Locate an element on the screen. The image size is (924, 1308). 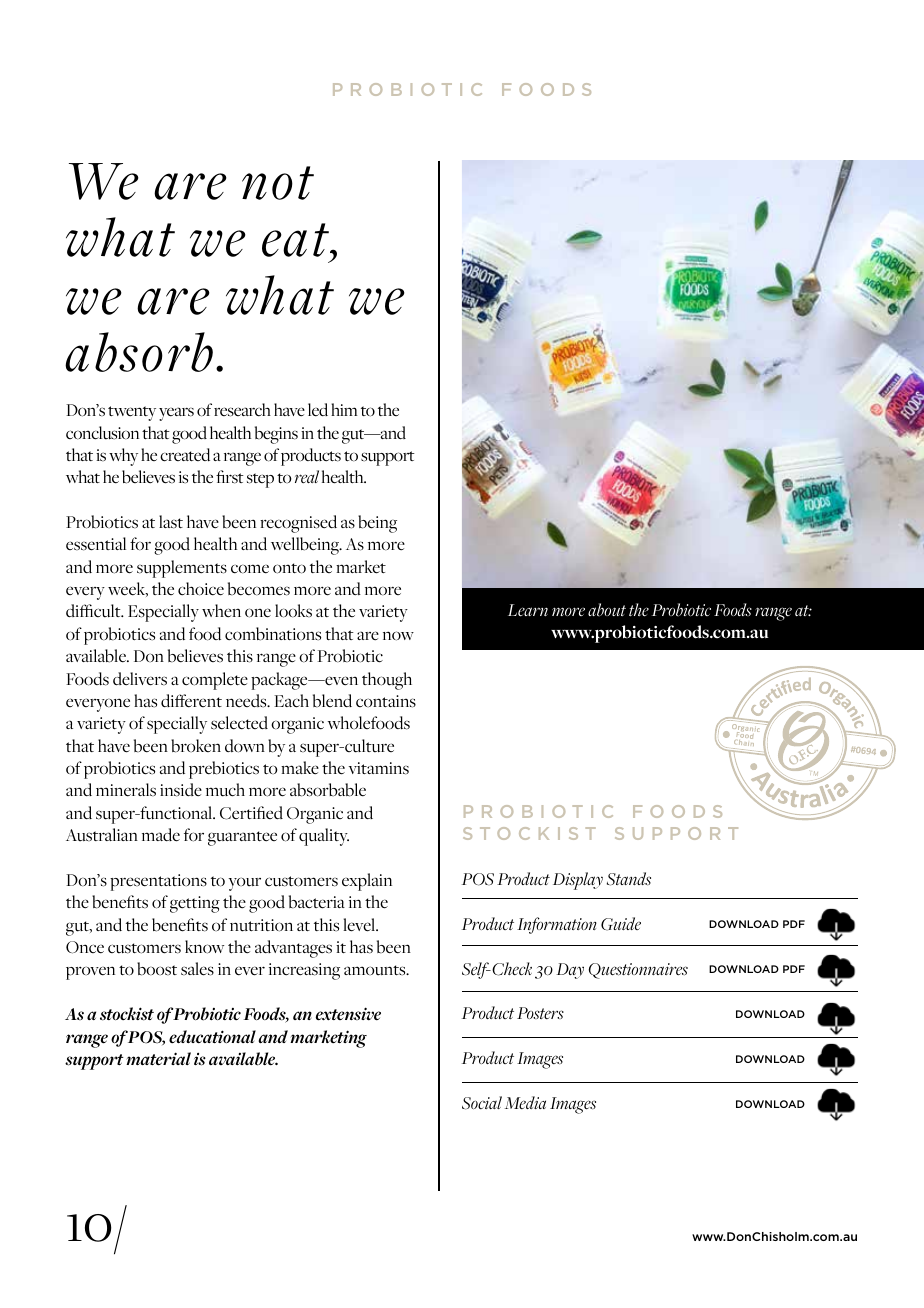
material is located at coordinates (158, 1059).
